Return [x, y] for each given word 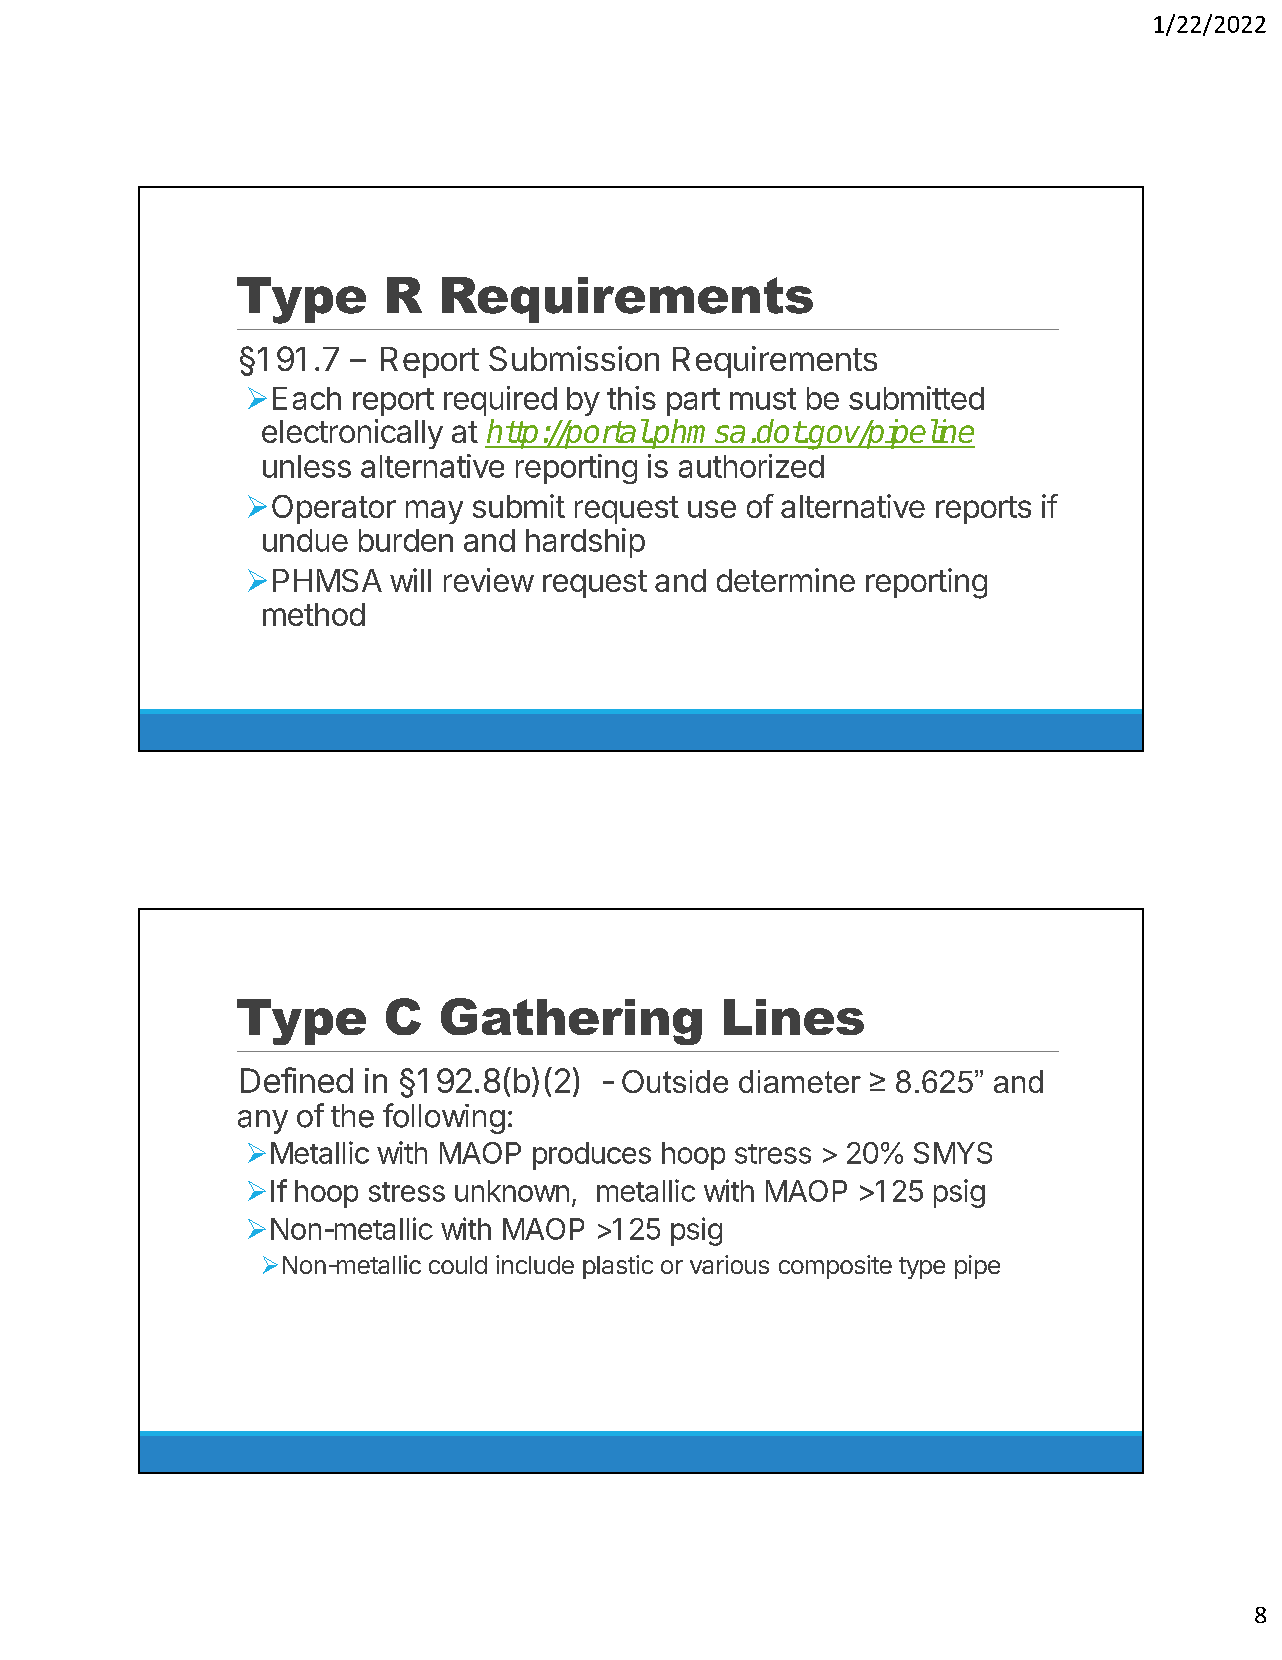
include [535, 1264]
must [763, 399]
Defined [297, 1080]
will [410, 580]
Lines [794, 1017]
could [458, 1265]
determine [786, 580]
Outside [675, 1081]
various [729, 1264]
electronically [352, 434]
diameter [800, 1081]
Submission [574, 358]
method [314, 614]
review [489, 580]
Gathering [571, 1021]
